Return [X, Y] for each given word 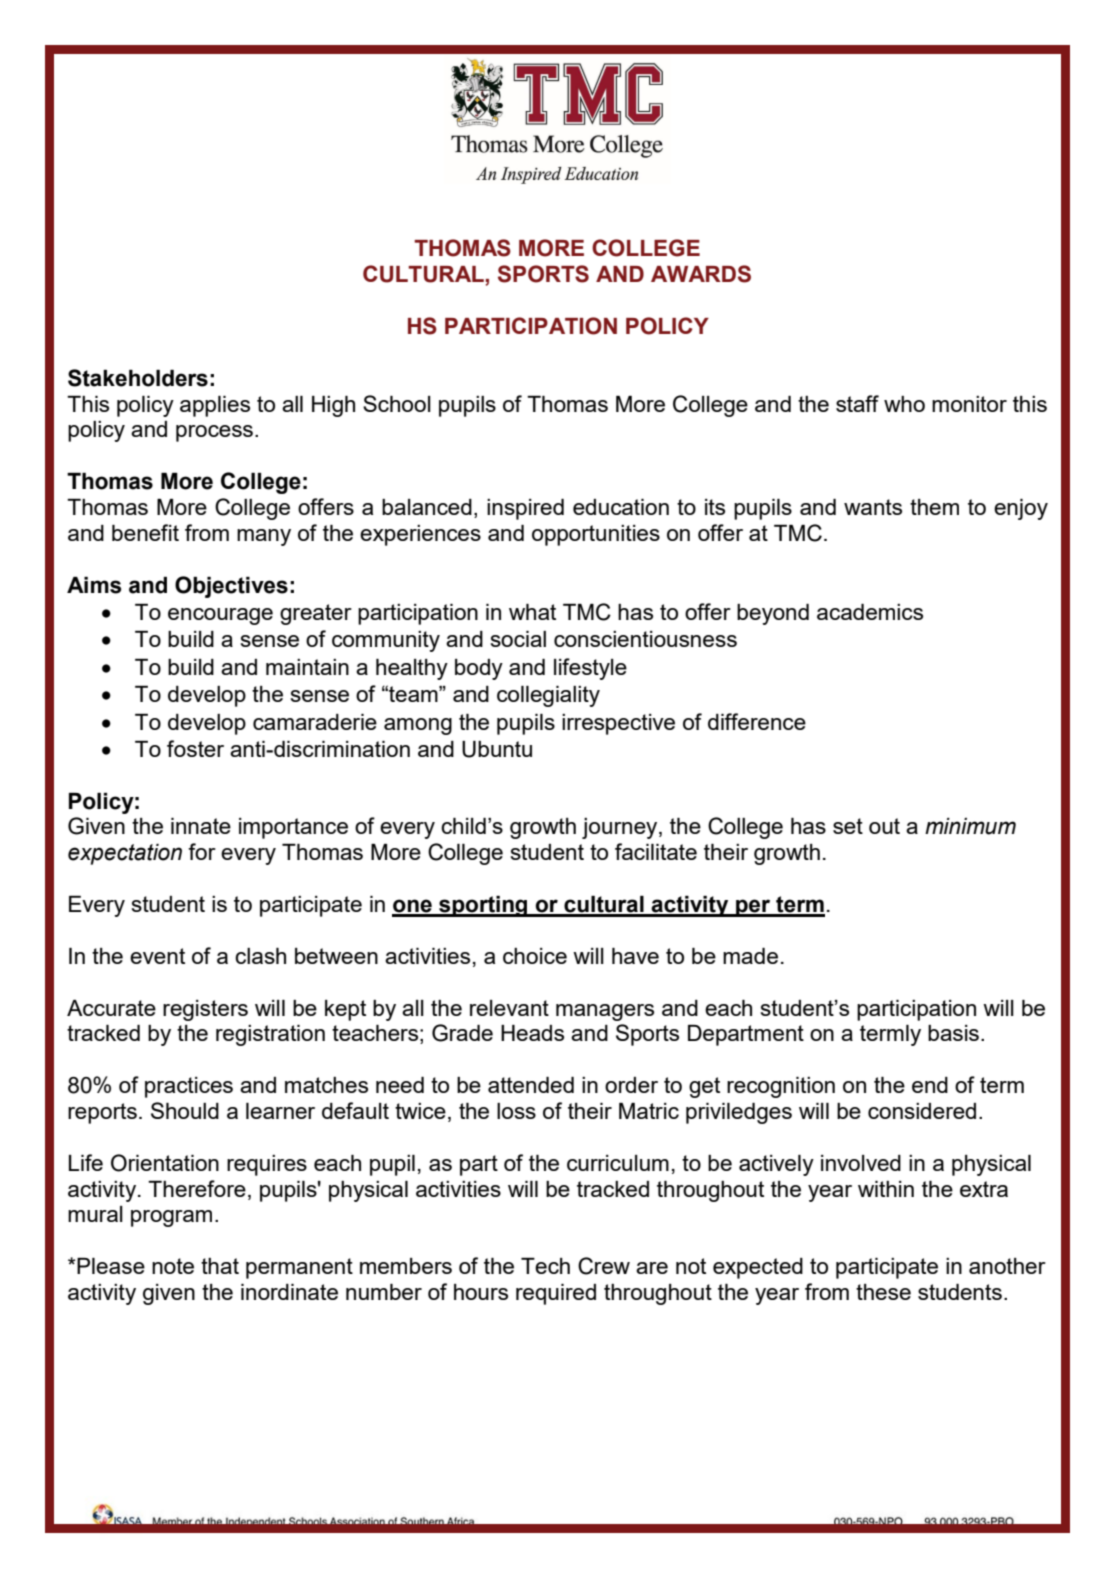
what [532, 612]
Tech [545, 1266]
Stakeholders [138, 378]
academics [870, 612]
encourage [220, 616]
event [157, 956]
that [220, 1266]
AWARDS [701, 274]
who [904, 404]
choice [535, 956]
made [750, 956]
